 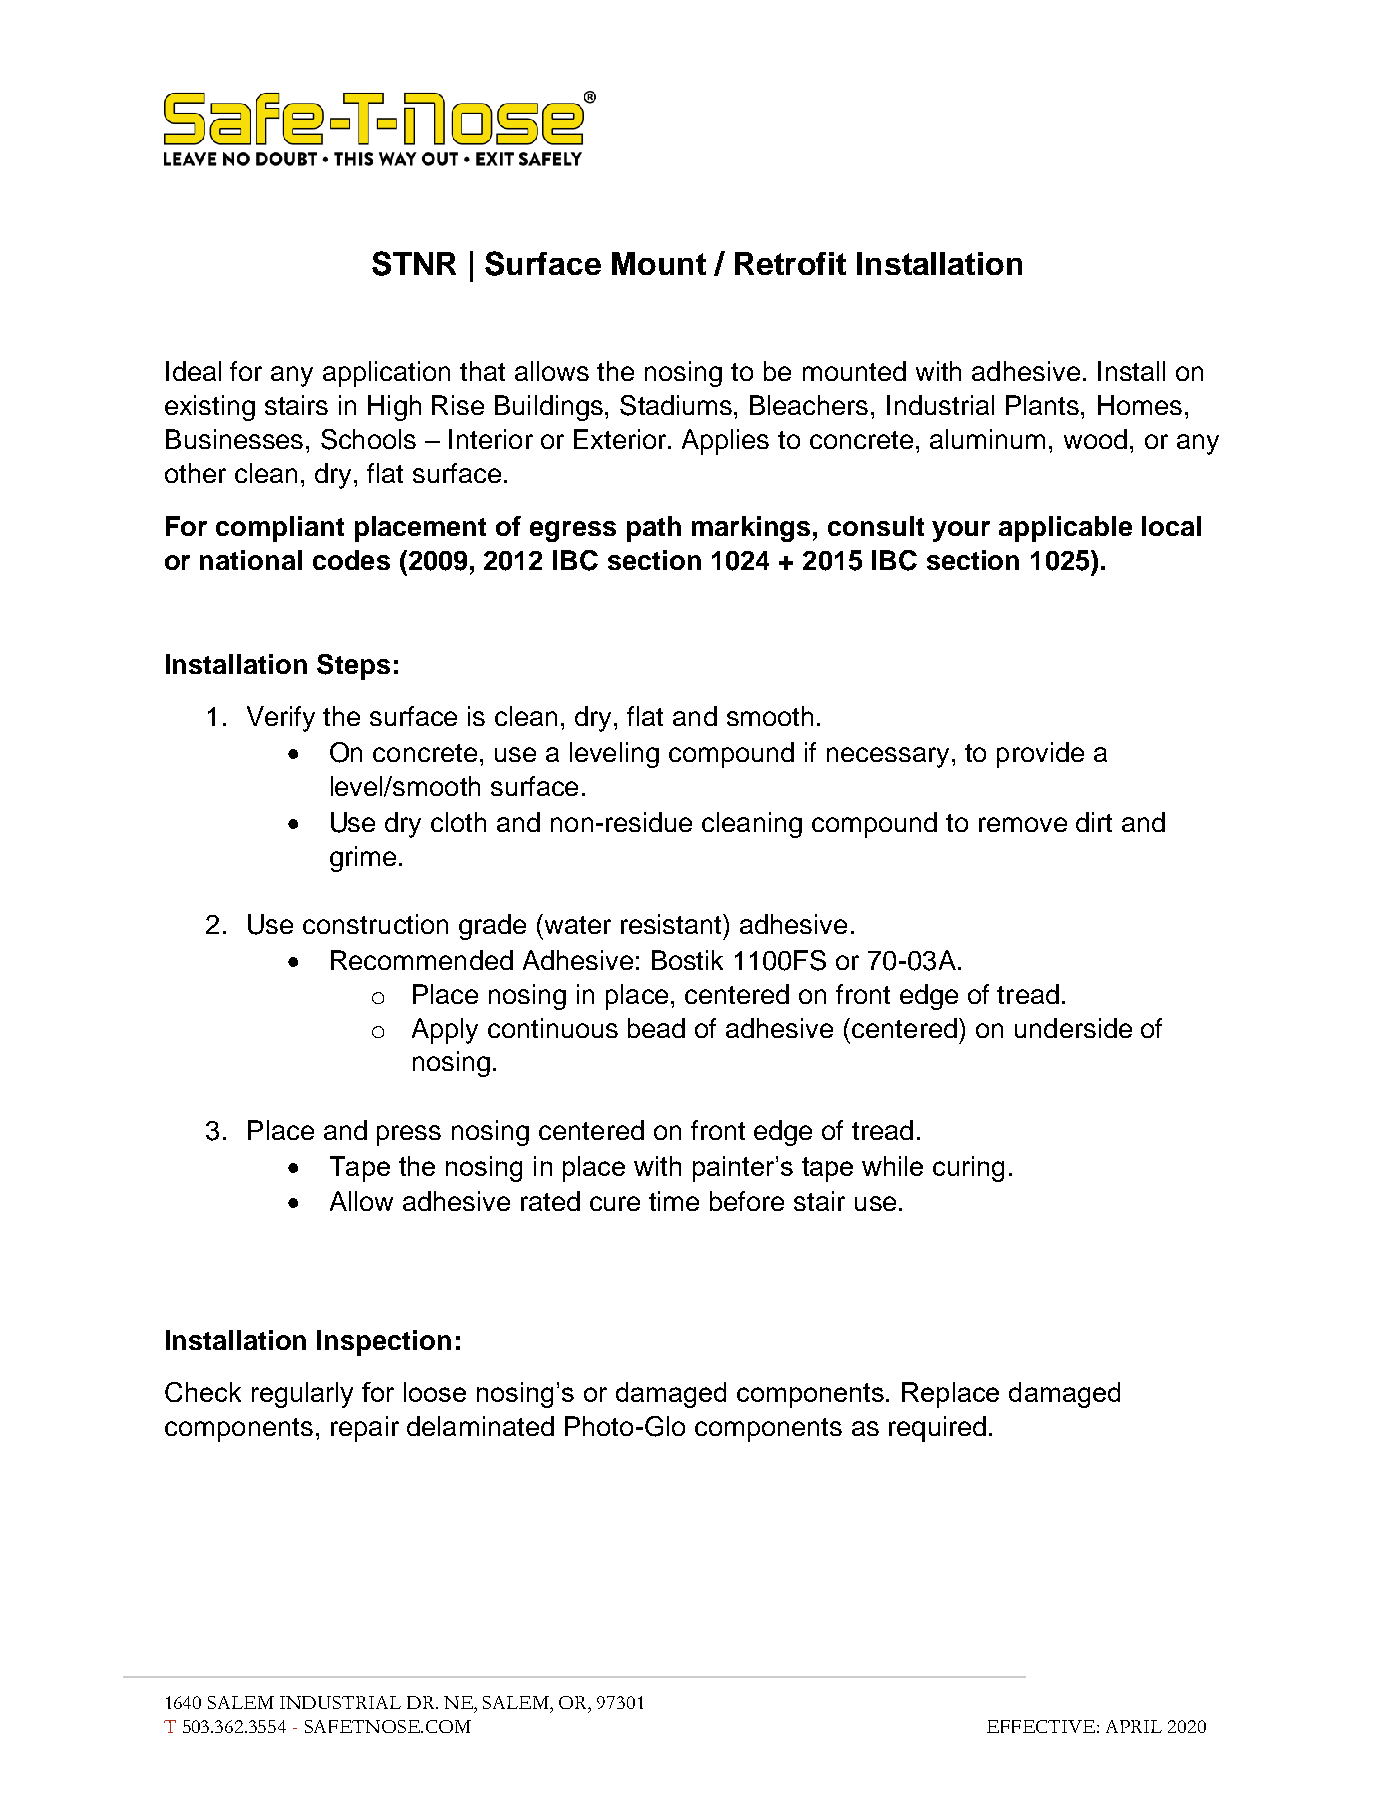 What do you see at coordinates (790, 263) in the document?
I see `Retrofit` at bounding box center [790, 263].
